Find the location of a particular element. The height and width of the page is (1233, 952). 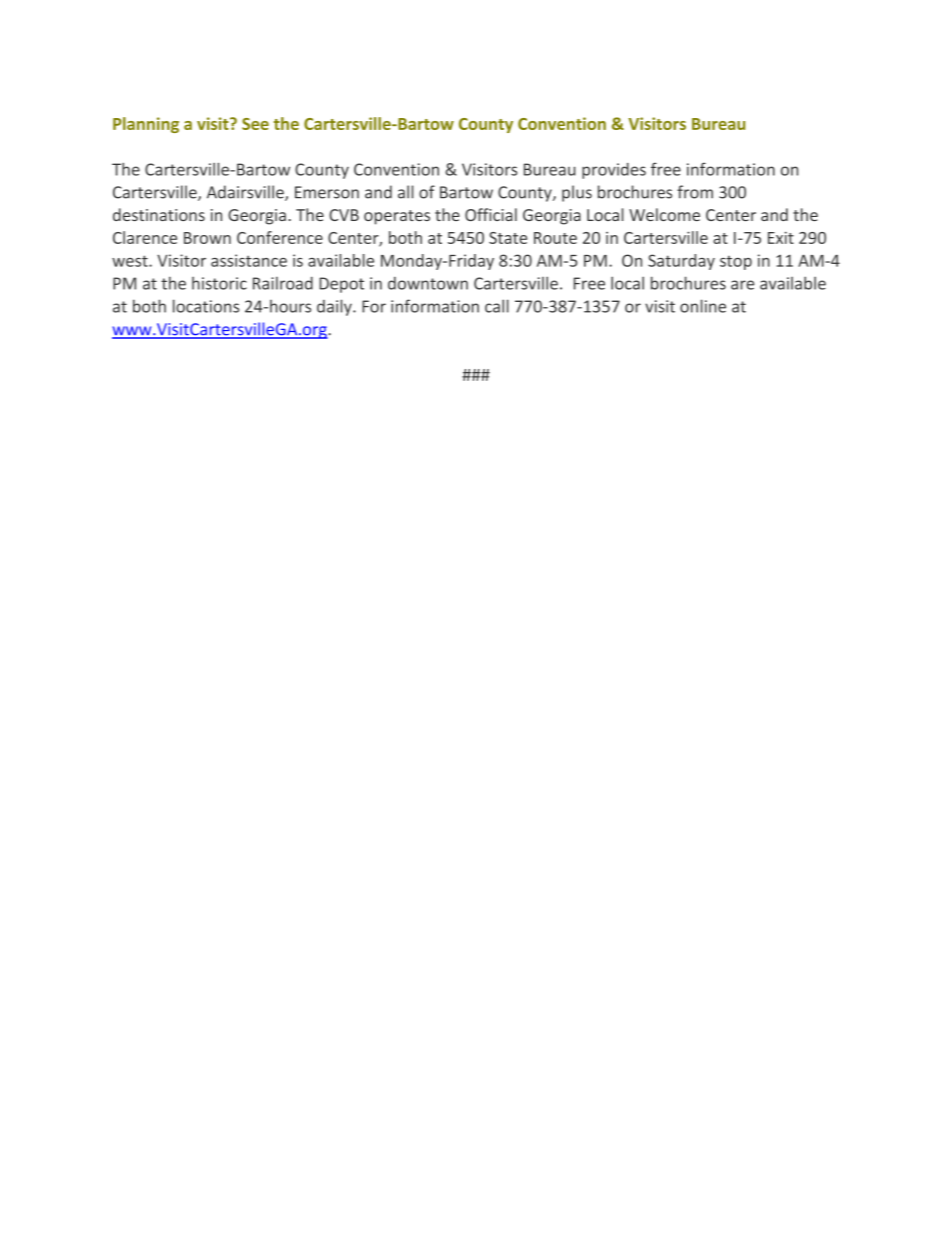

call is located at coordinates (497, 306).
